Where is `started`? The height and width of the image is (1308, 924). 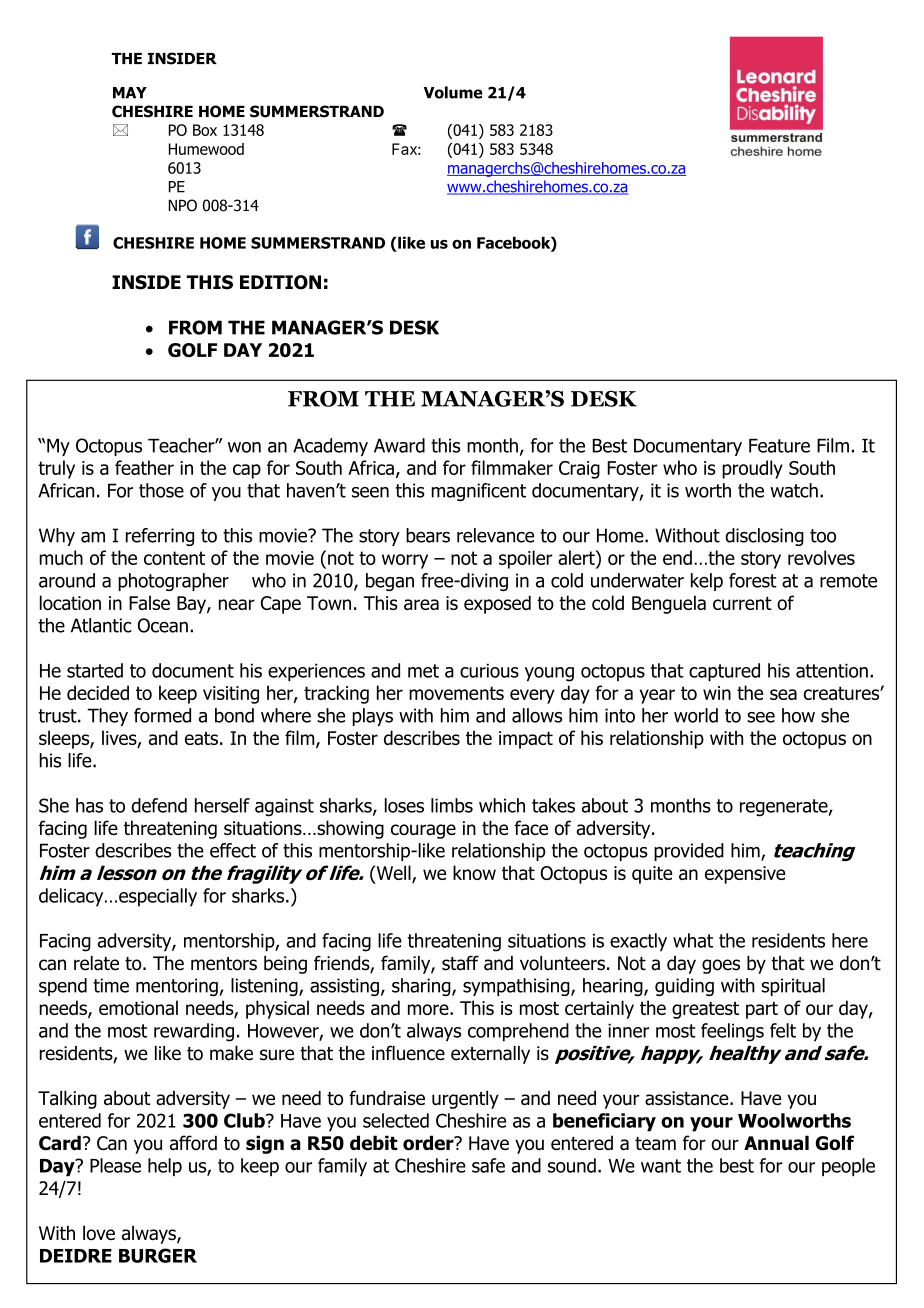 started is located at coordinates (95, 670).
